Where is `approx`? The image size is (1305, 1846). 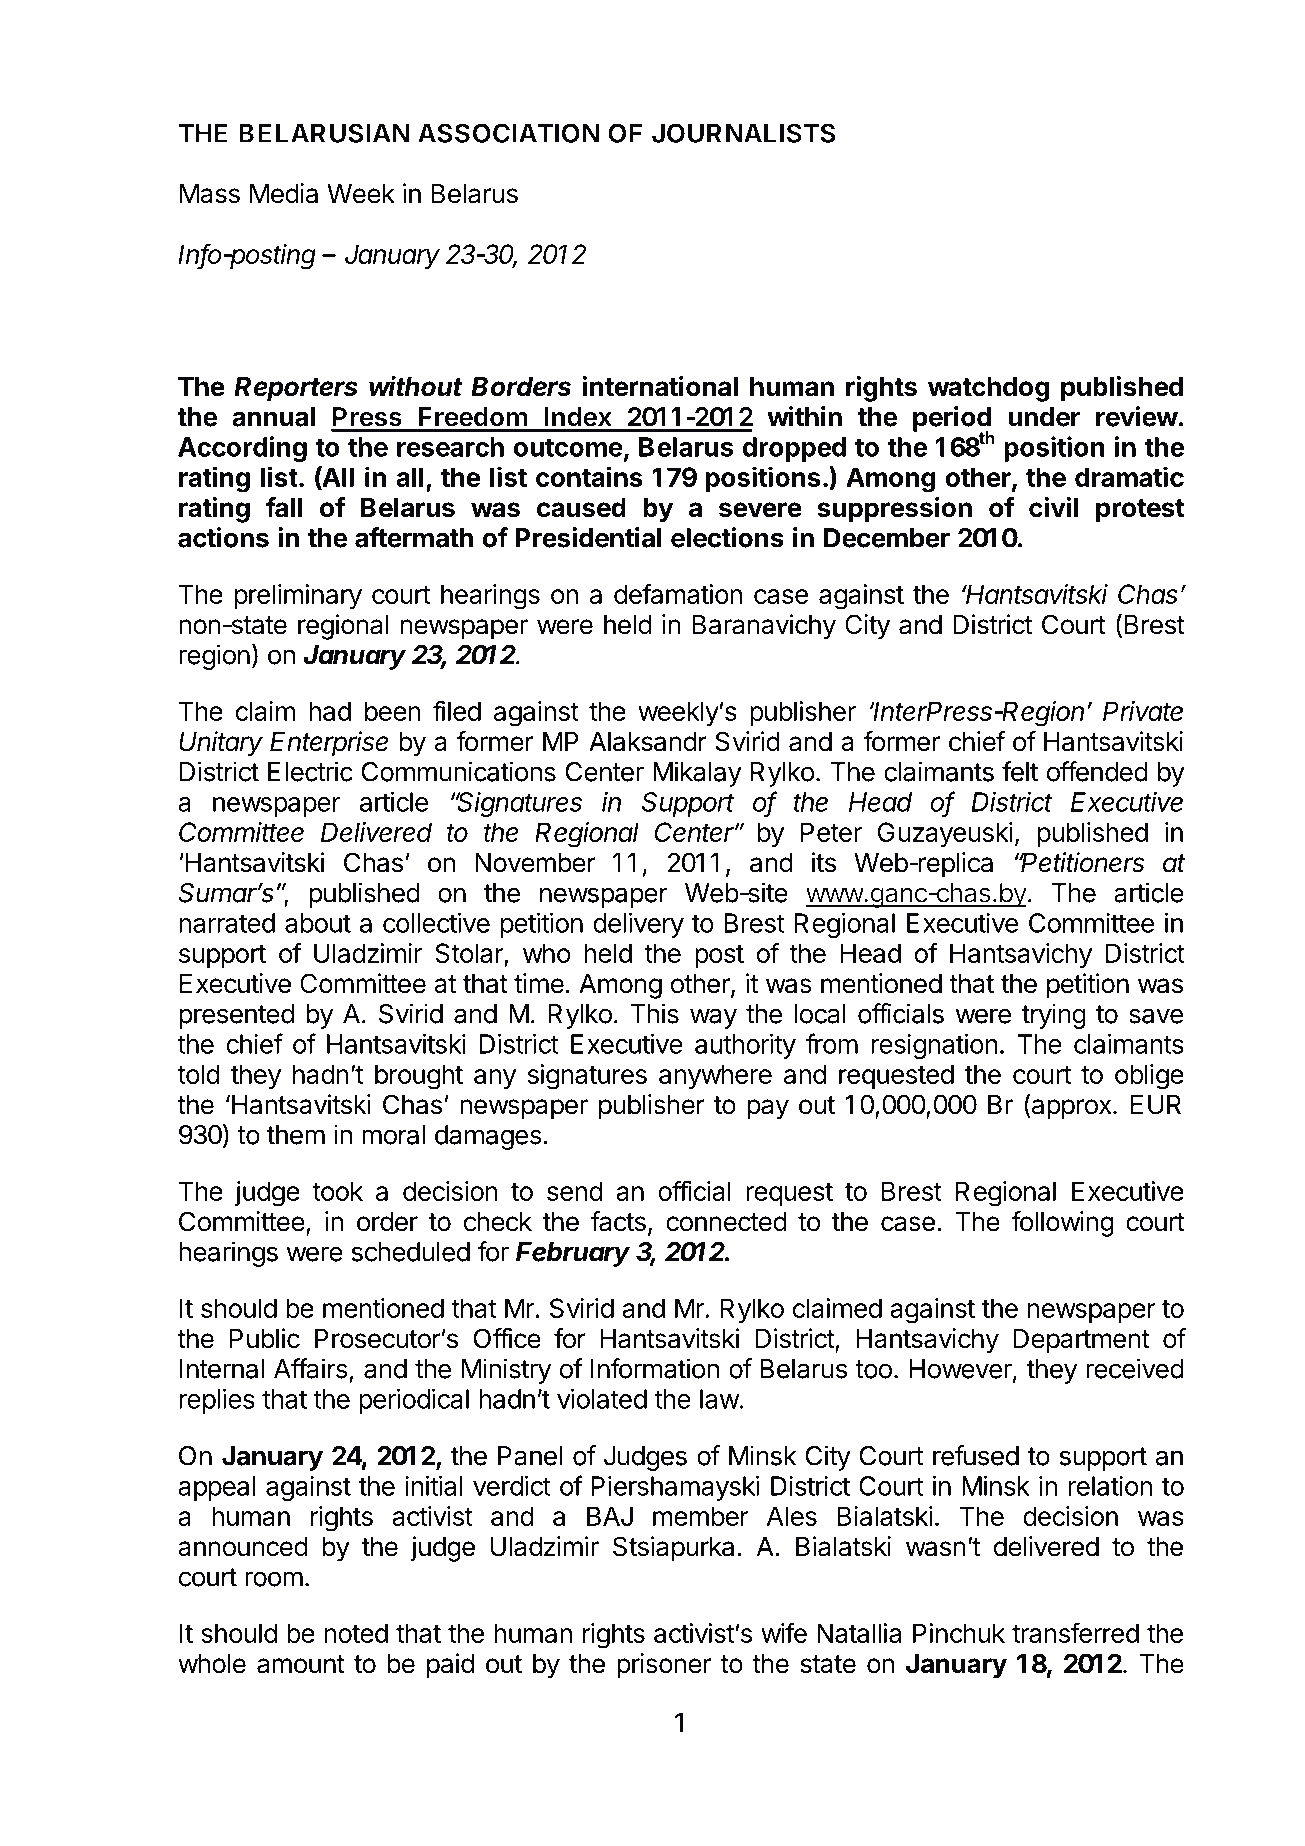
approx is located at coordinates (1070, 1109).
